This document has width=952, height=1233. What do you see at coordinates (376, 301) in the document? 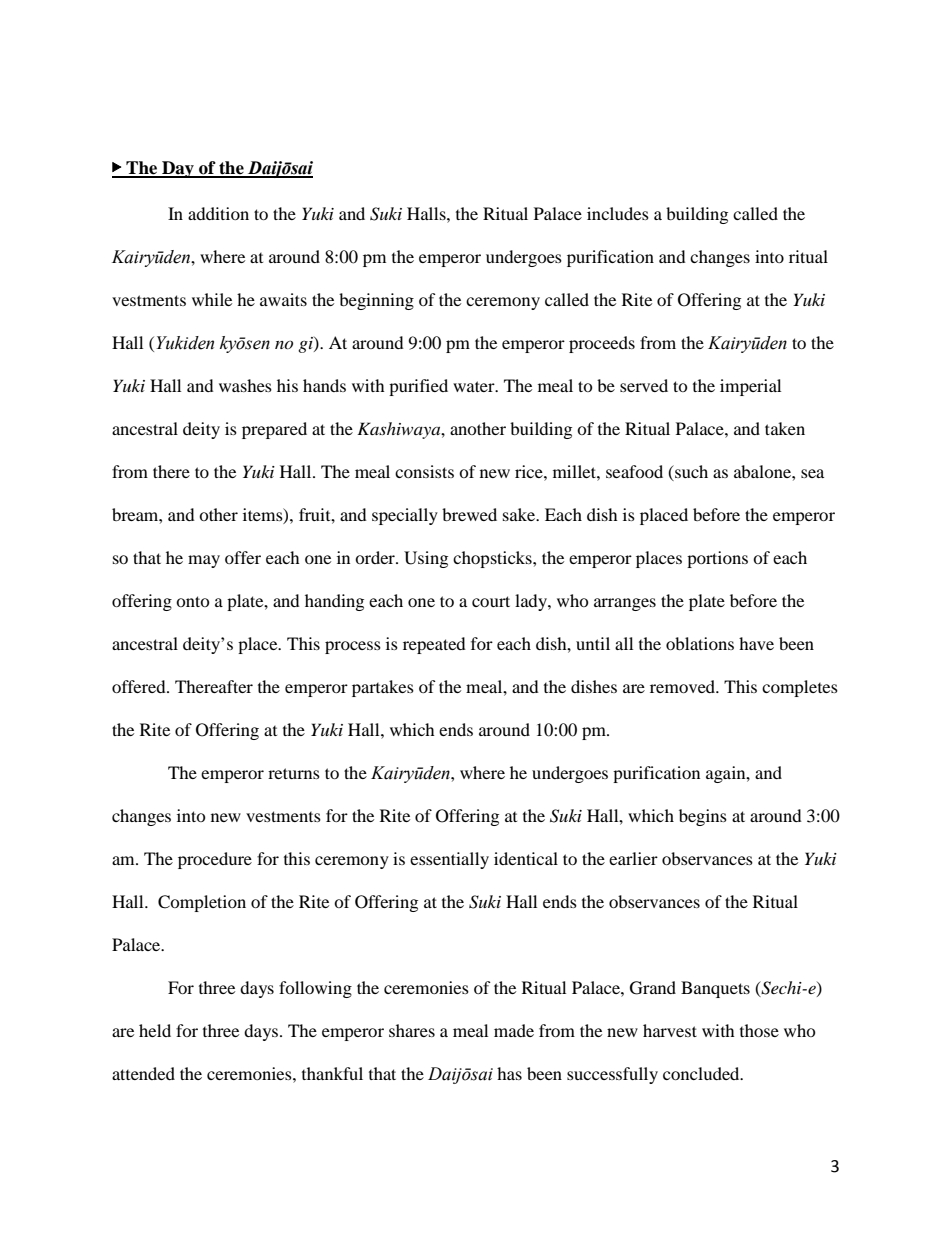
I see `beginning` at bounding box center [376, 301].
